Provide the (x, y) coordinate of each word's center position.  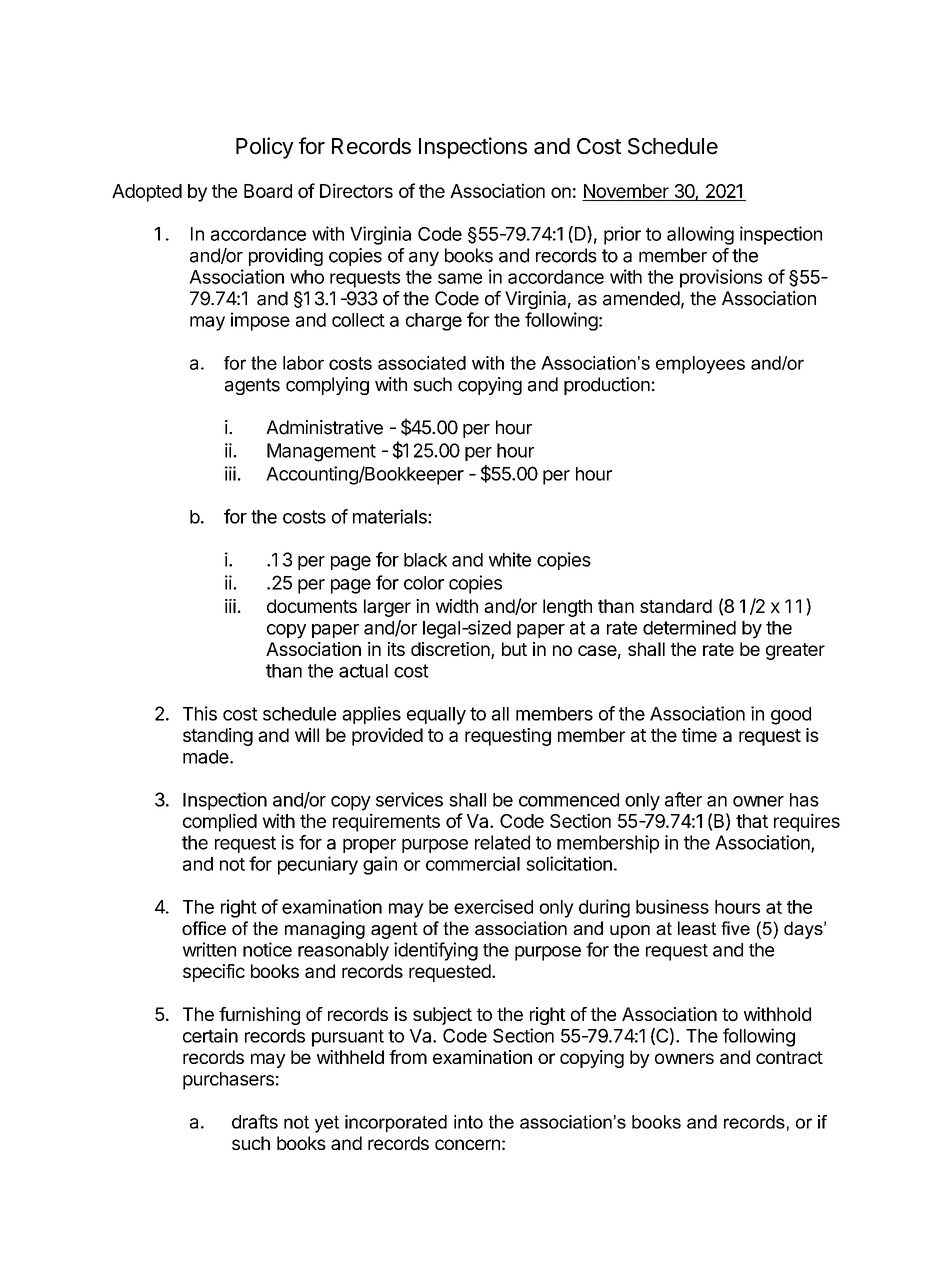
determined (689, 627)
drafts (255, 1121)
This (200, 713)
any (424, 259)
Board (268, 191)
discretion (451, 650)
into (468, 1122)
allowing (700, 235)
